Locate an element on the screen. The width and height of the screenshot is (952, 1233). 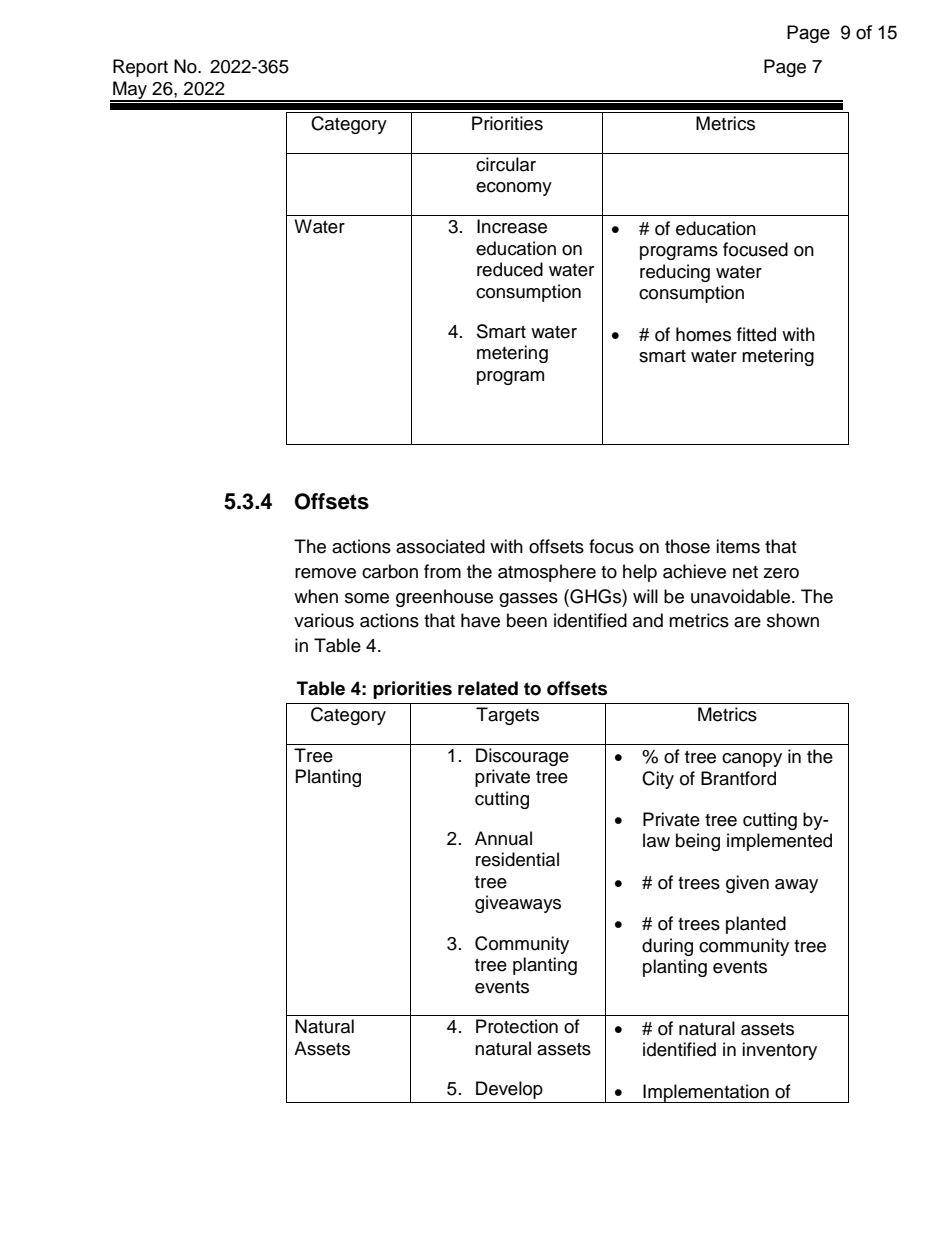
Brantford is located at coordinates (738, 778).
